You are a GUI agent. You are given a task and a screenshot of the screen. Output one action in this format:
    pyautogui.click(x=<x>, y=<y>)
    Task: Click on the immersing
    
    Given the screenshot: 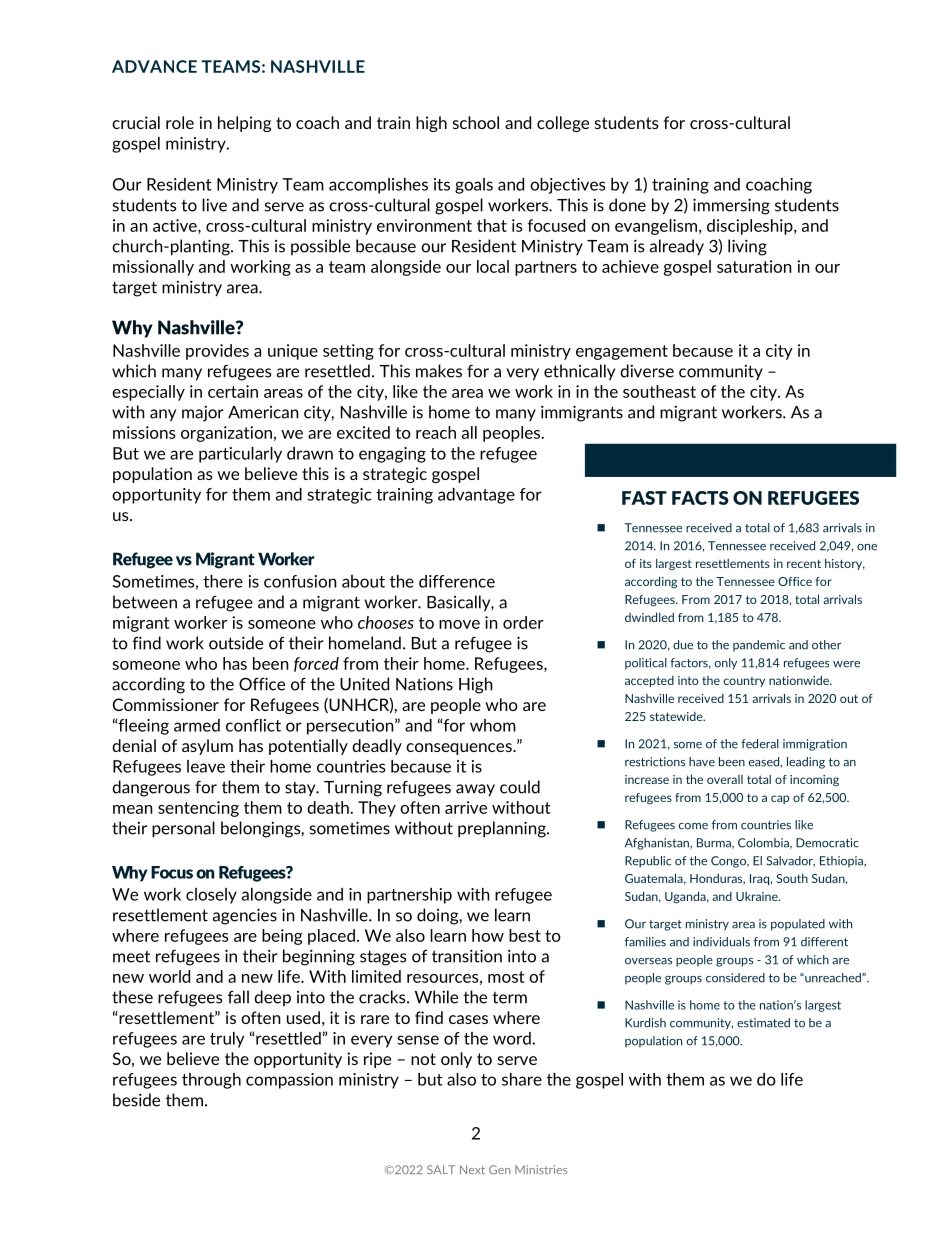 What is the action you would take?
    pyautogui.click(x=731, y=206)
